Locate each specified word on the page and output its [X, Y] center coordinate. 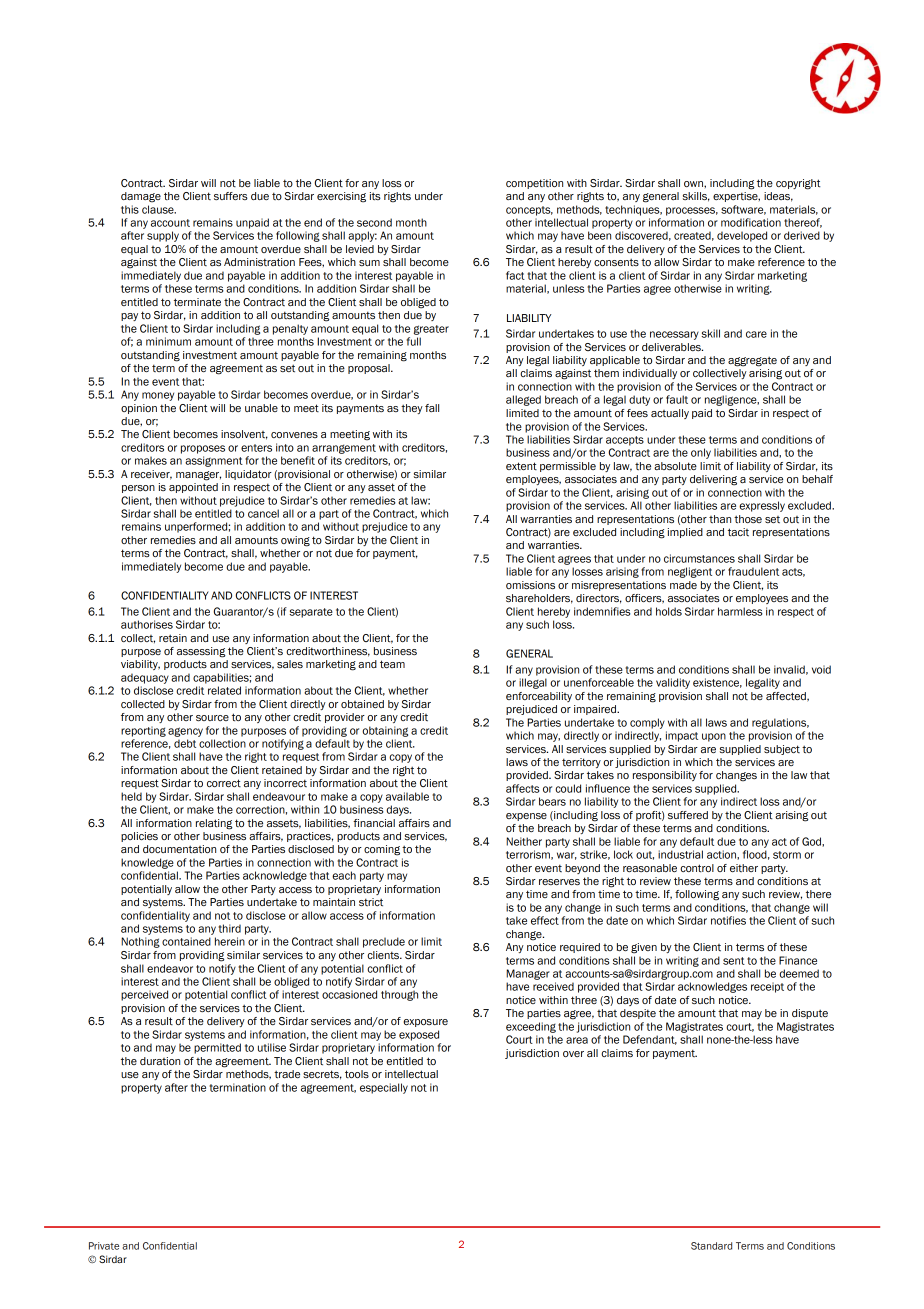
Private [104, 1246]
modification [751, 222]
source [212, 718]
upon [714, 737]
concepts [529, 211]
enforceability [539, 697]
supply [163, 236]
